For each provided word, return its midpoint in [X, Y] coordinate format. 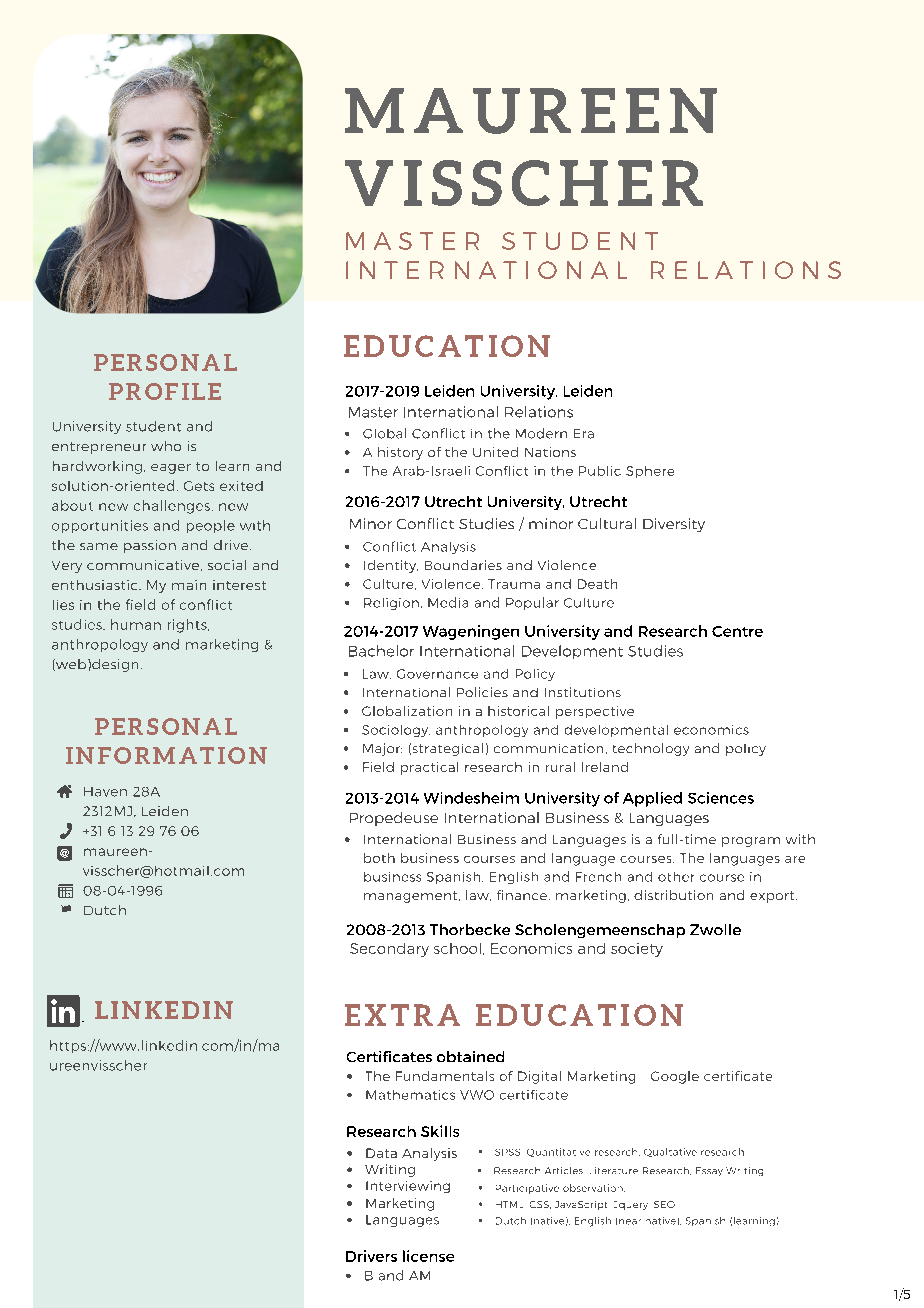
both [379, 858]
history [400, 453]
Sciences [721, 798]
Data [381, 1153]
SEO [664, 1204]
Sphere [650, 472]
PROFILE [165, 391]
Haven [105, 792]
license [428, 1256]
